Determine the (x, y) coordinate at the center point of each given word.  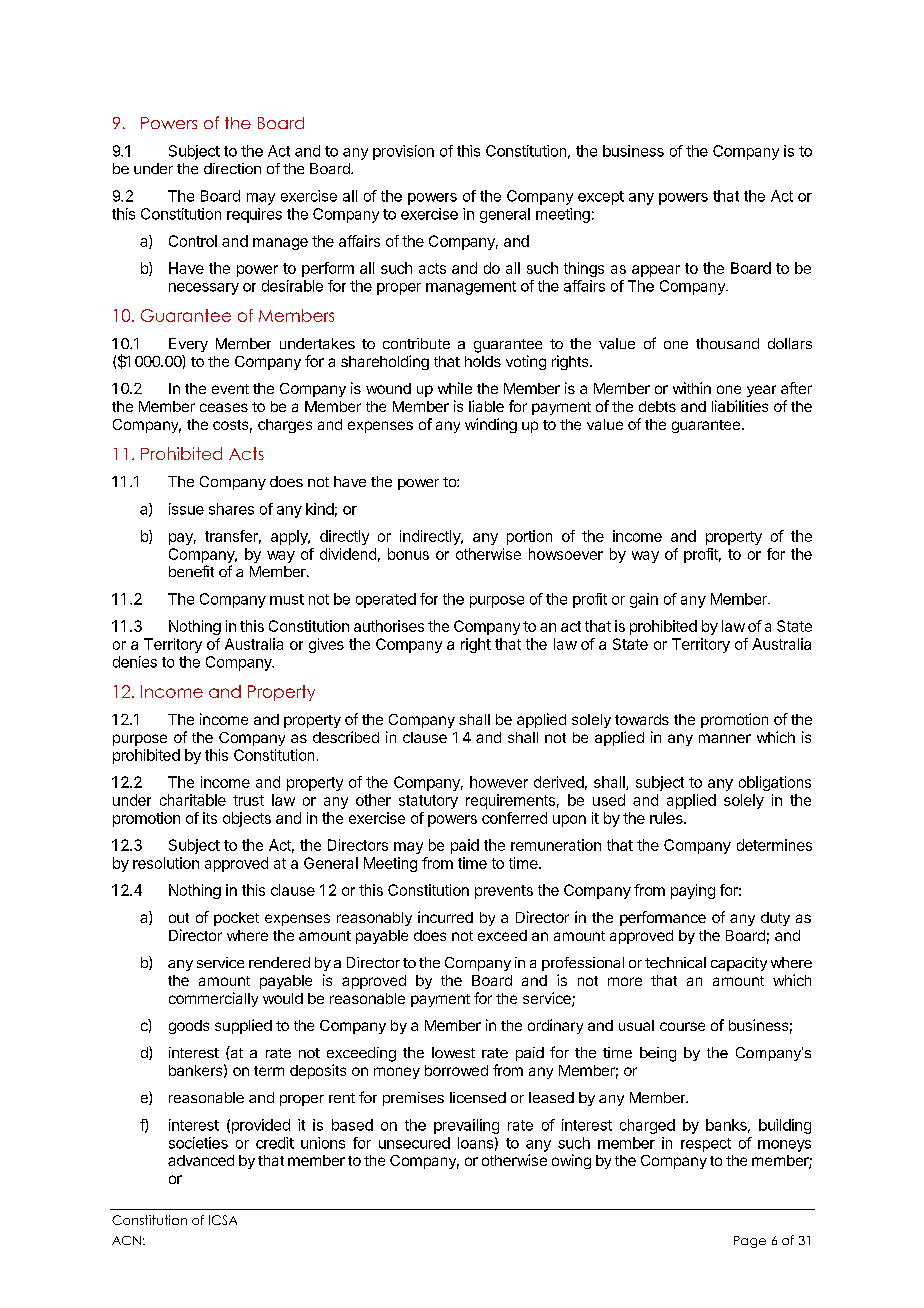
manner (725, 738)
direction (232, 168)
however (499, 782)
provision (403, 152)
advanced (201, 1160)
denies (135, 662)
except (601, 198)
